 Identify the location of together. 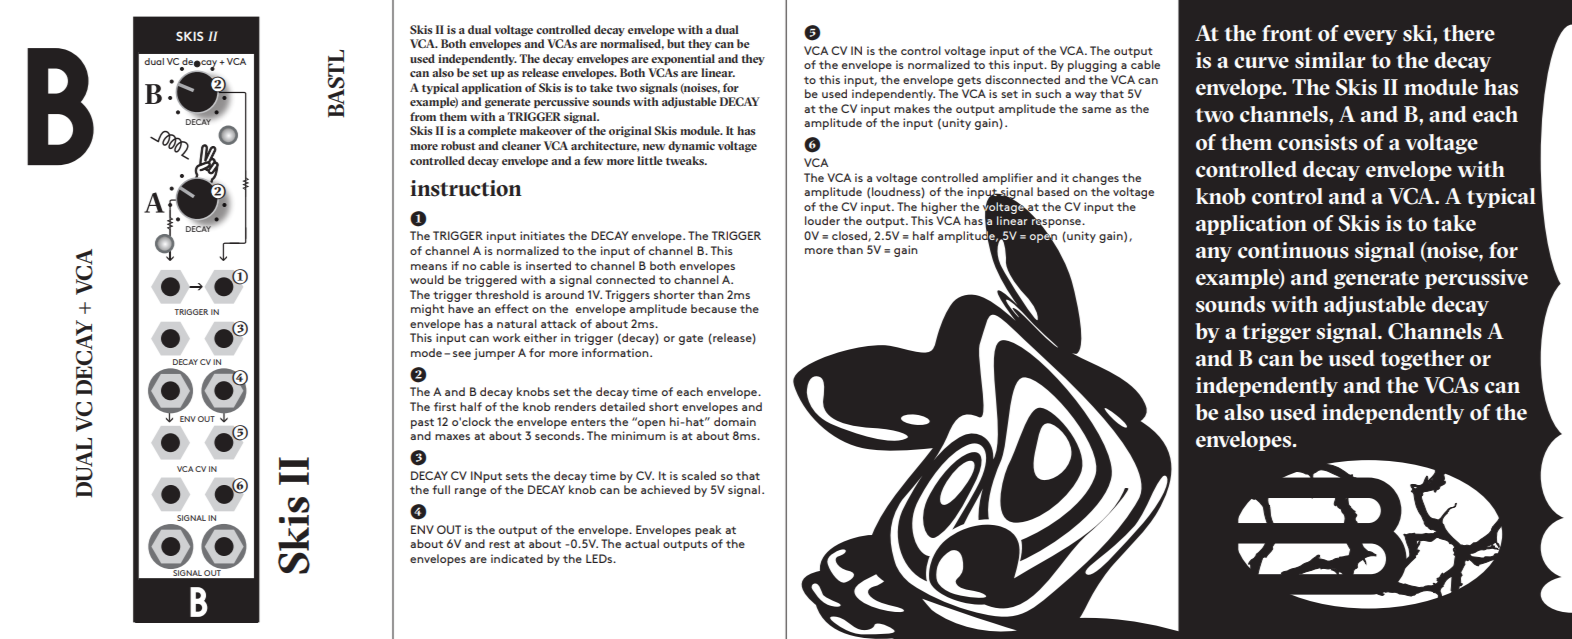
(1422, 360).
